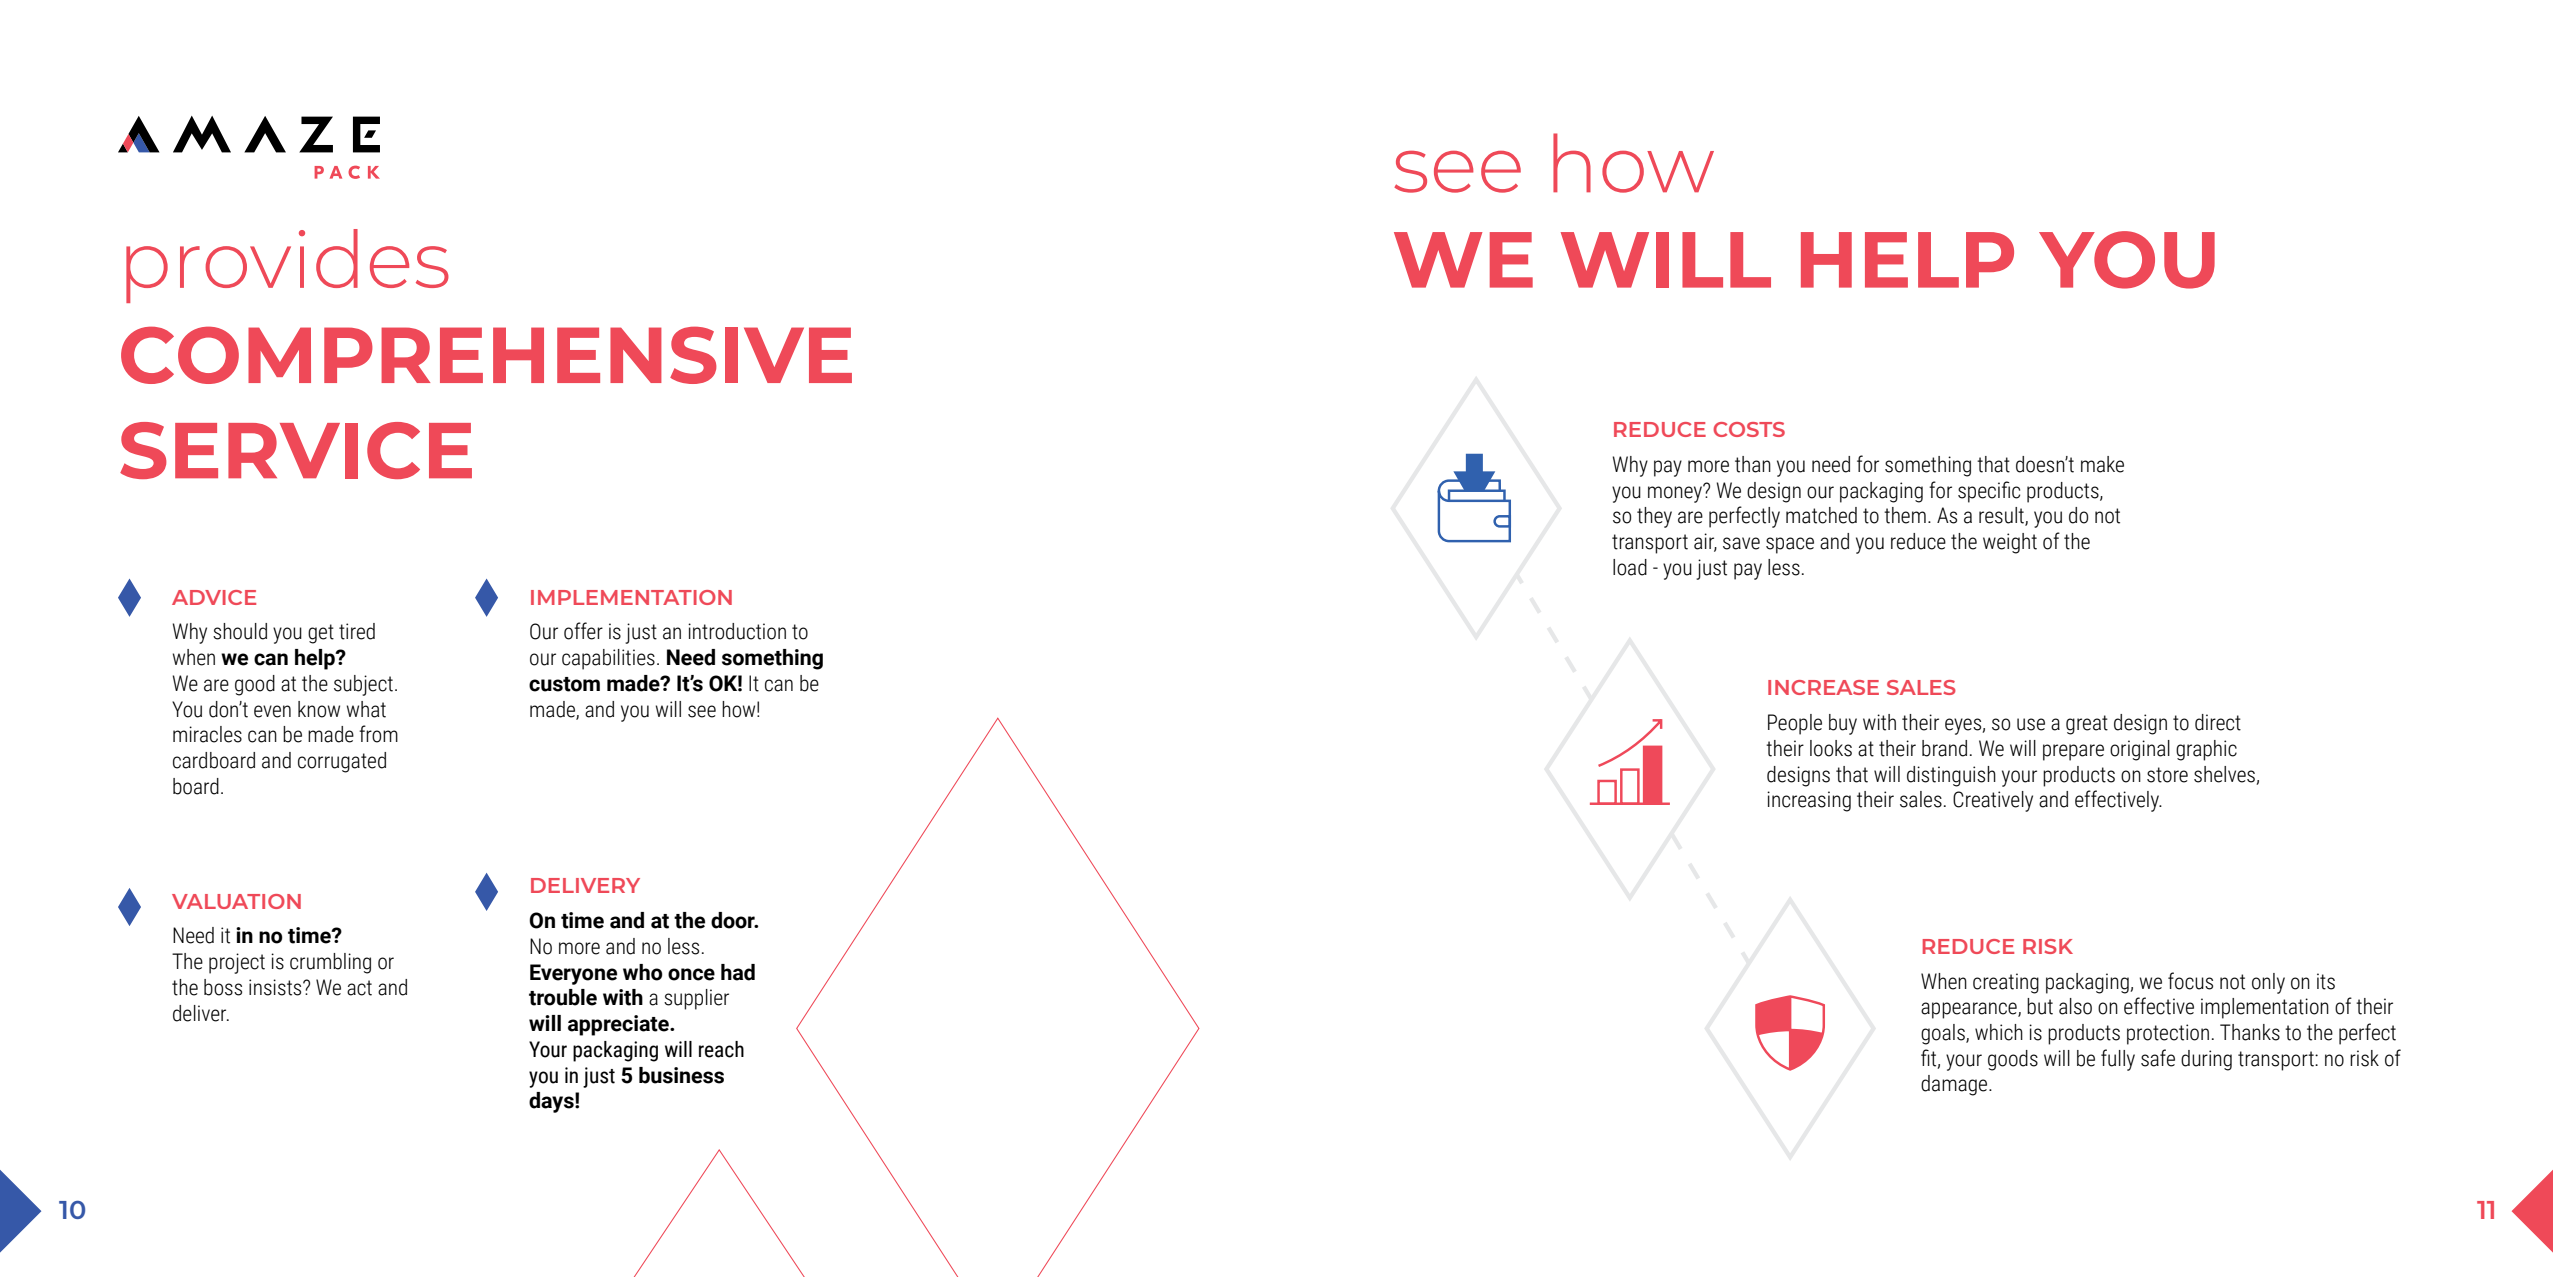  I want to click on COSTS, so click(1749, 429).
